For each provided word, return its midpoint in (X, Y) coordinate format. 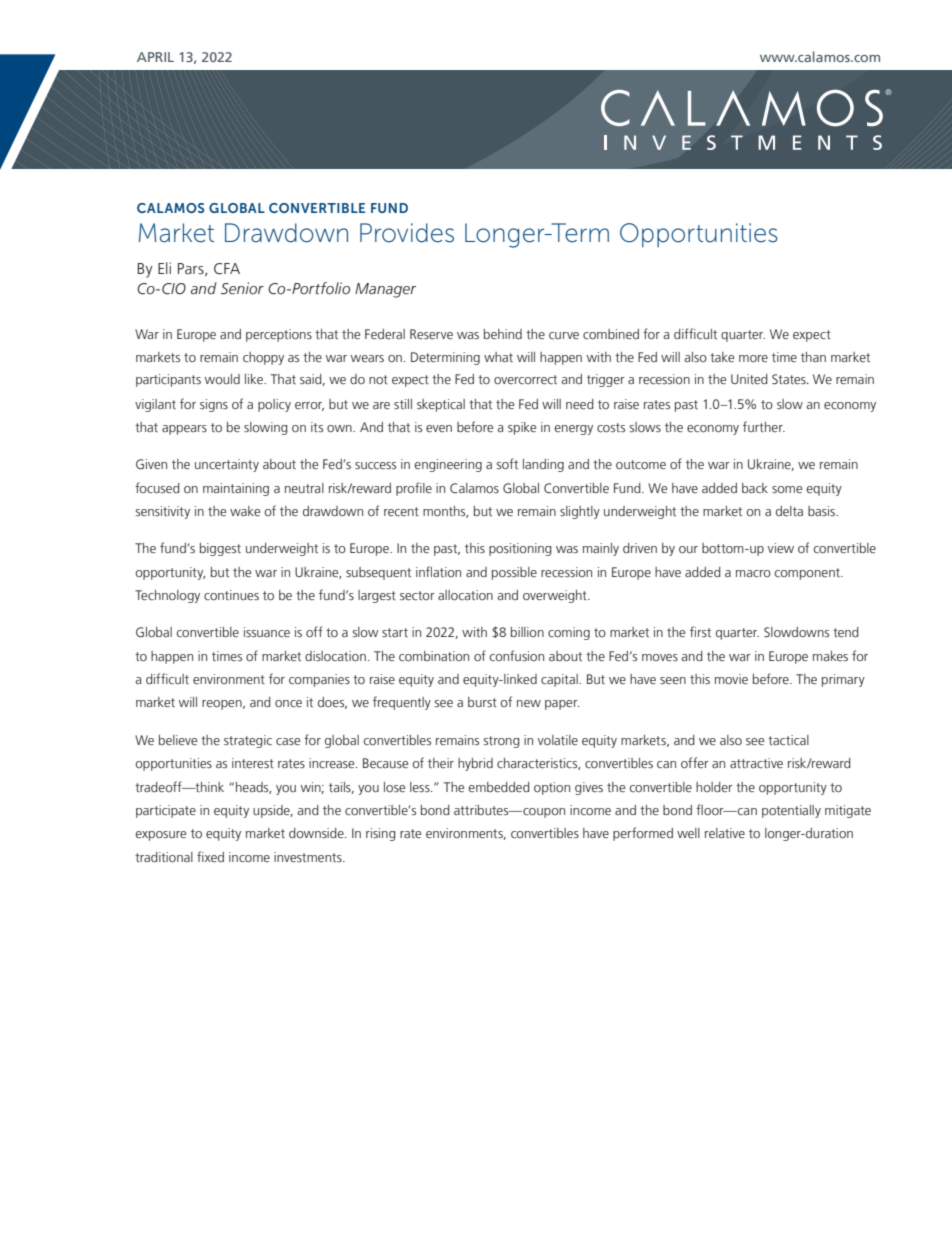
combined (611, 334)
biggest (220, 549)
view (781, 548)
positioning (520, 549)
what (498, 357)
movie (731, 679)
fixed (210, 856)
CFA (227, 269)
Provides (407, 233)
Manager (385, 290)
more (753, 358)
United (749, 379)
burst (482, 702)
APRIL (155, 57)
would (222, 379)
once (288, 703)
